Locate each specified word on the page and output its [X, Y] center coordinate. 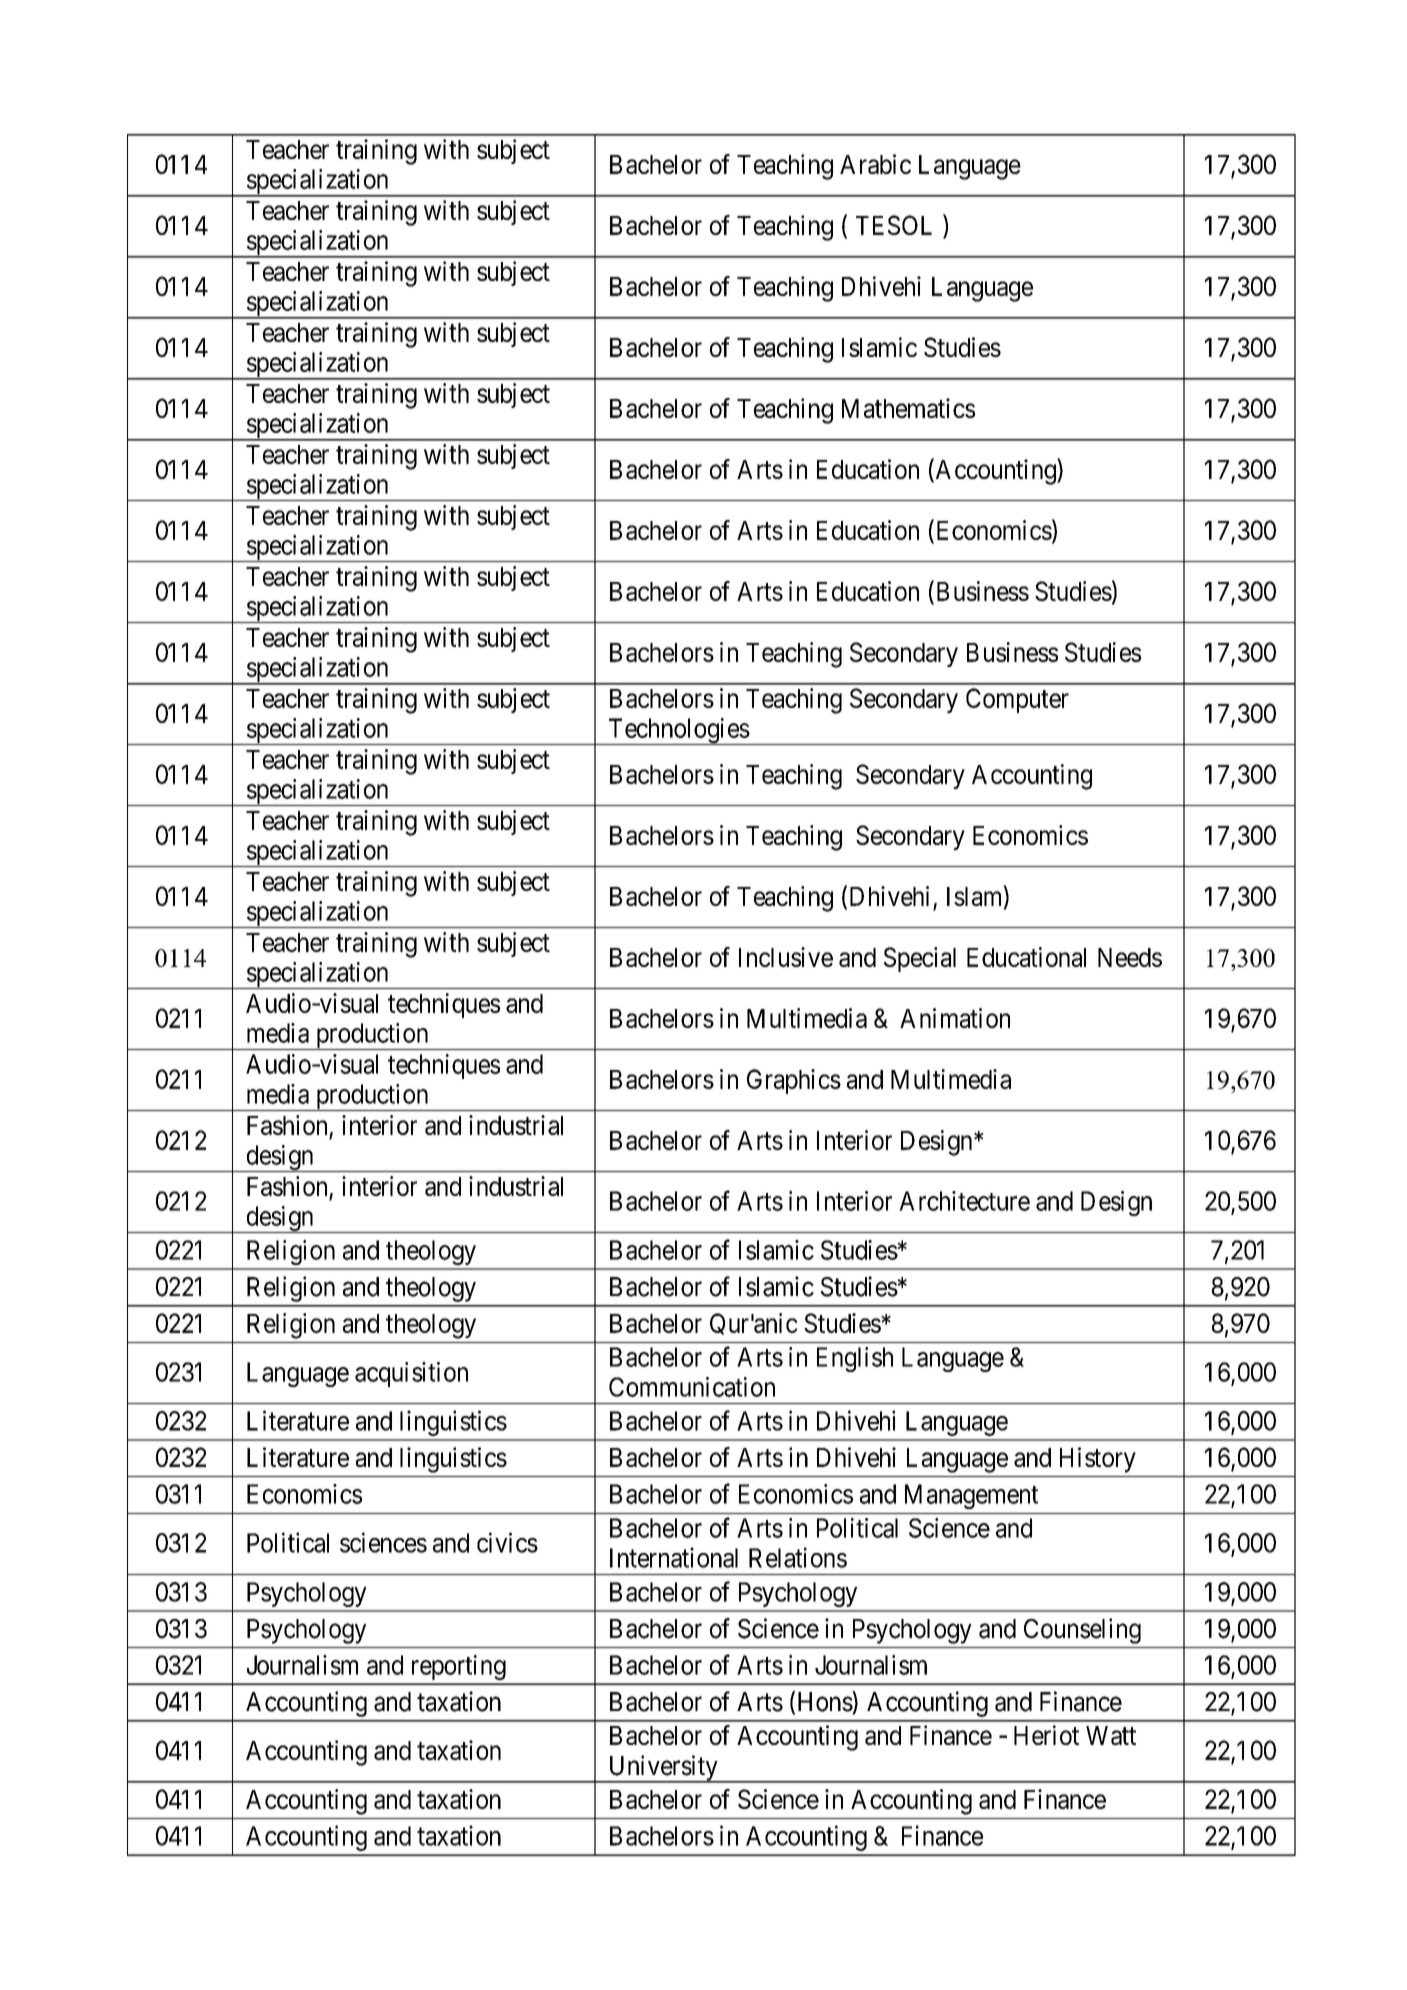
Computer [1017, 700]
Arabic [875, 164]
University [663, 1769]
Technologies [678, 731]
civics [507, 1542]
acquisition [411, 1374]
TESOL [894, 225]
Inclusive [786, 957]
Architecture [964, 1201]
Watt [1111, 1735]
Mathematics [908, 408]
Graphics [794, 1081]
